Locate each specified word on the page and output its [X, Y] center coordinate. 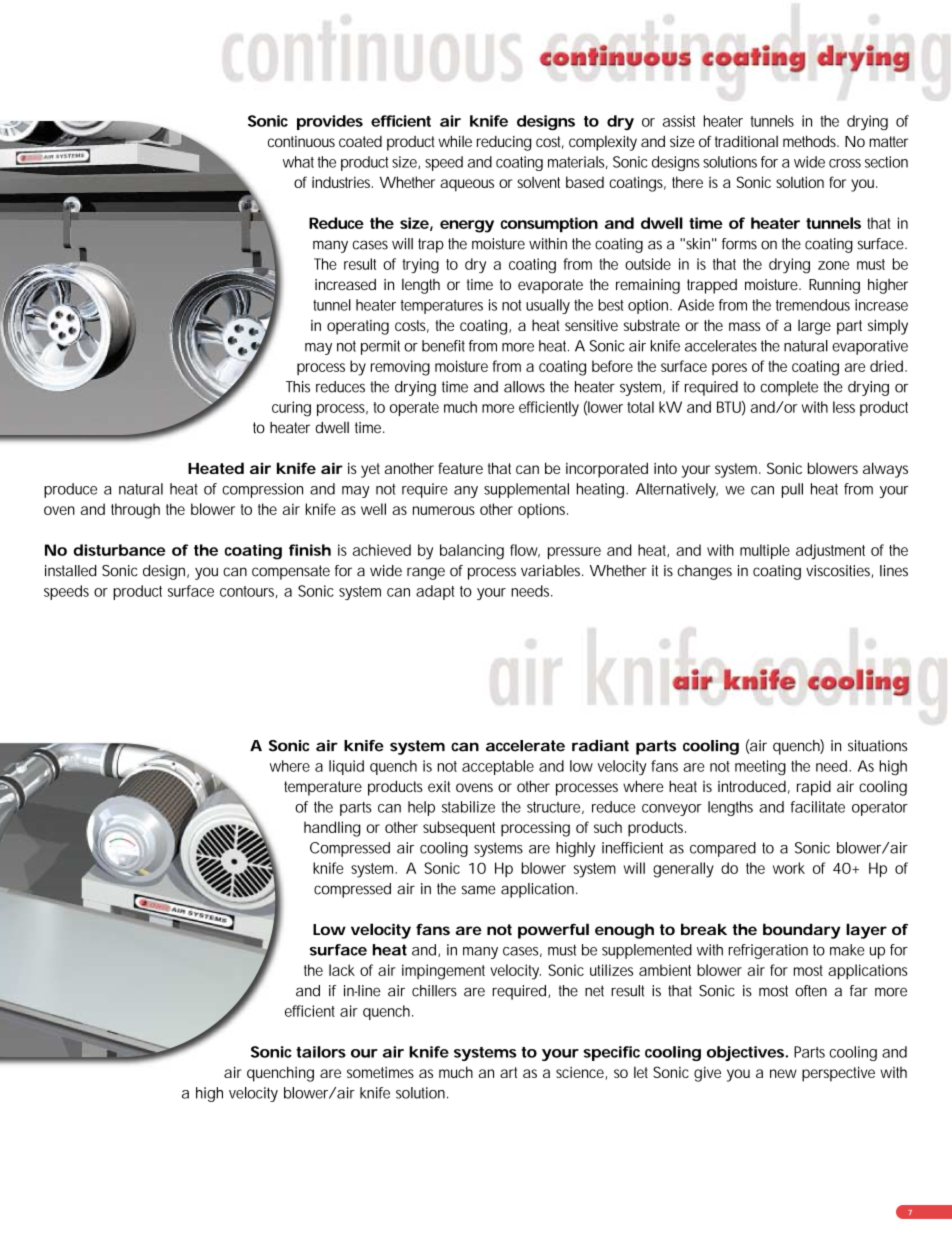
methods [810, 141]
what [298, 162]
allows [524, 387]
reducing [504, 143]
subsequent [459, 829]
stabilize [468, 807]
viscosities [839, 571]
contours [247, 591]
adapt [435, 592]
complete [789, 388]
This [298, 387]
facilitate [818, 807]
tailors [321, 1052]
